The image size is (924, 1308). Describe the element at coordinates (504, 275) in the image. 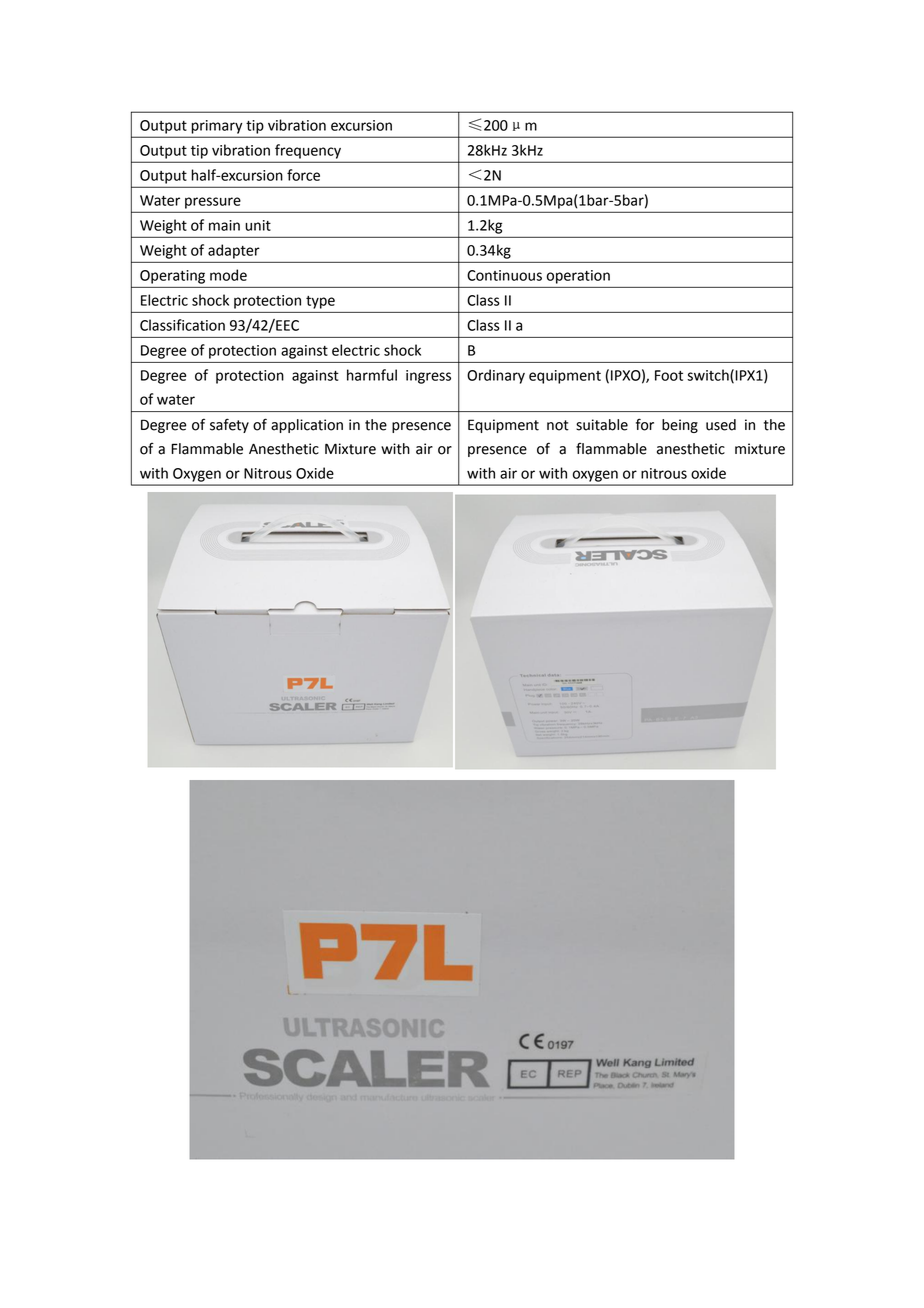

I see `Continuous` at that location.
